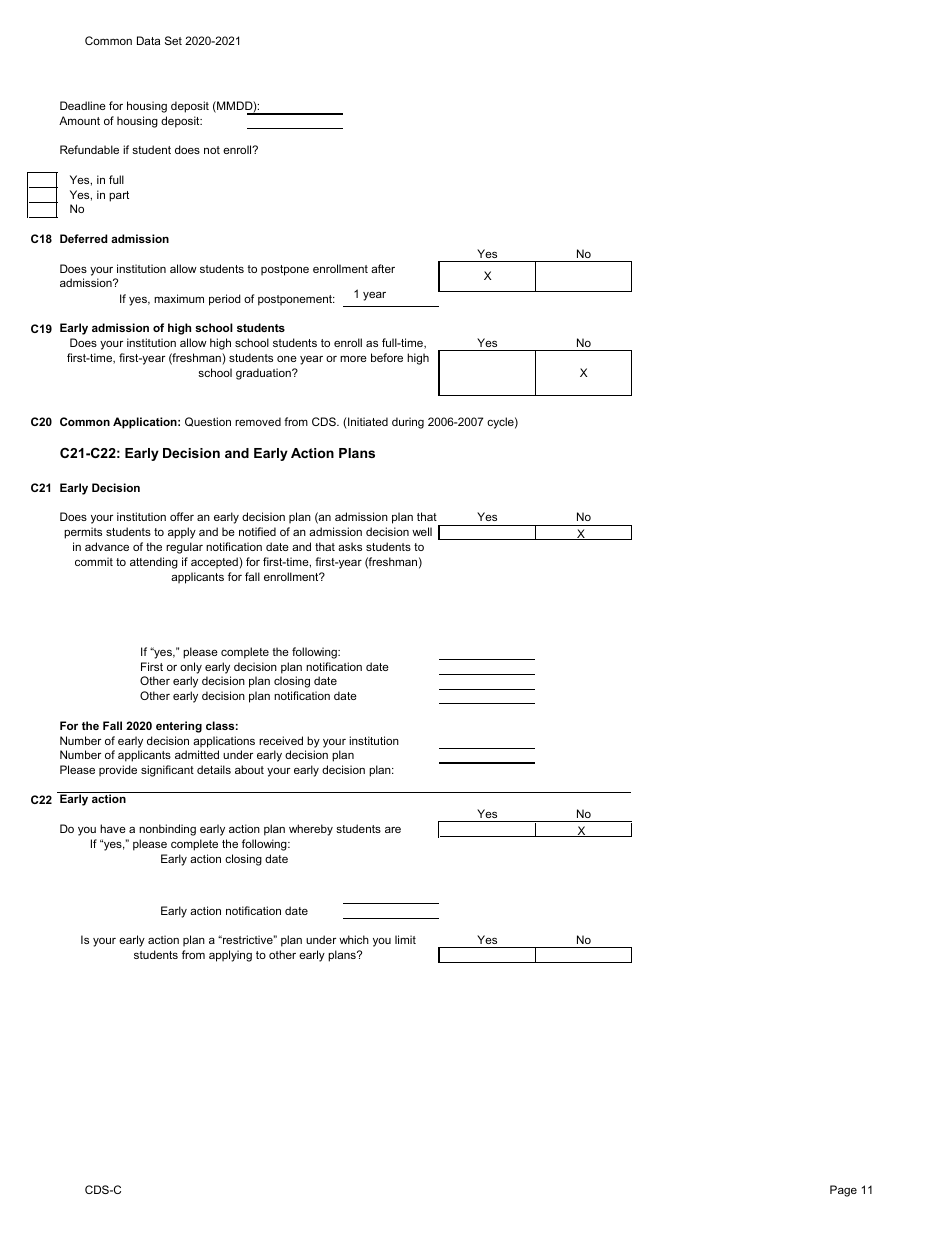 This screenshot has width=952, height=1233. Describe the element at coordinates (387, 357) in the screenshot. I see `before` at that location.
